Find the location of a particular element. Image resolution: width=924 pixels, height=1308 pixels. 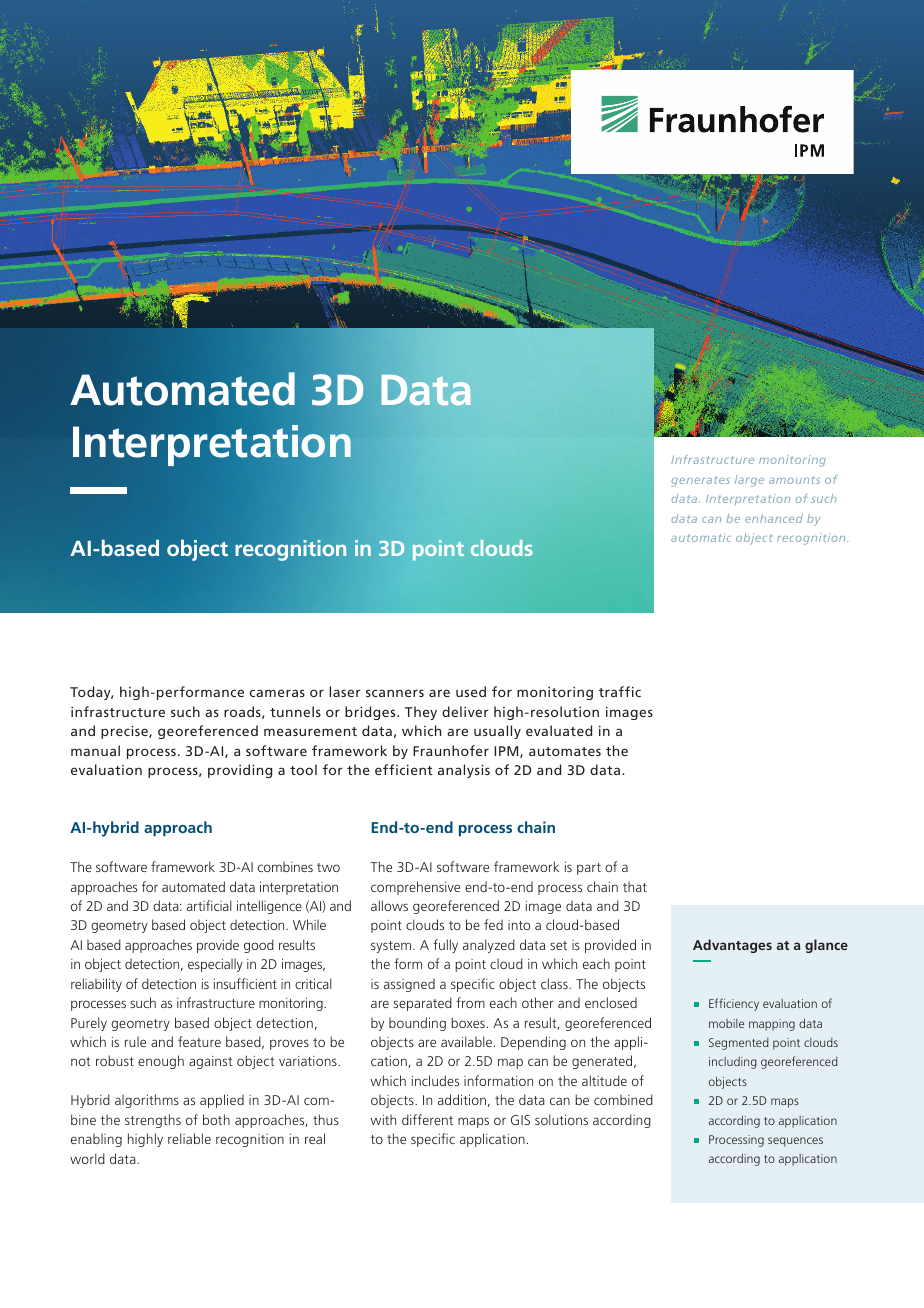

that is located at coordinates (635, 886).
